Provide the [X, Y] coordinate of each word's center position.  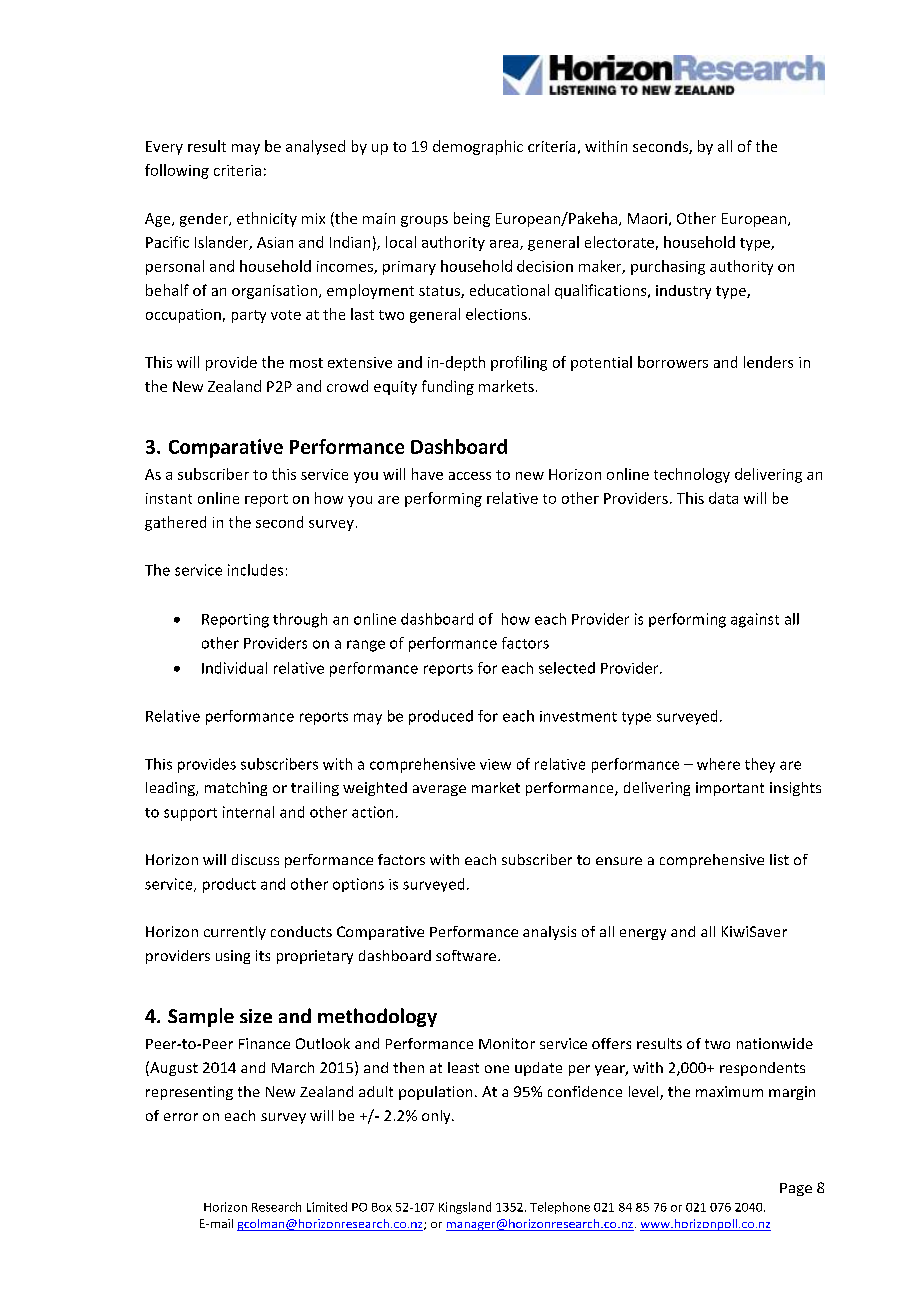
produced [441, 717]
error [181, 1117]
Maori [647, 218]
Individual [234, 668]
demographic [478, 147]
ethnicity [267, 219]
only [437, 1117]
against [755, 620]
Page [796, 1189]
